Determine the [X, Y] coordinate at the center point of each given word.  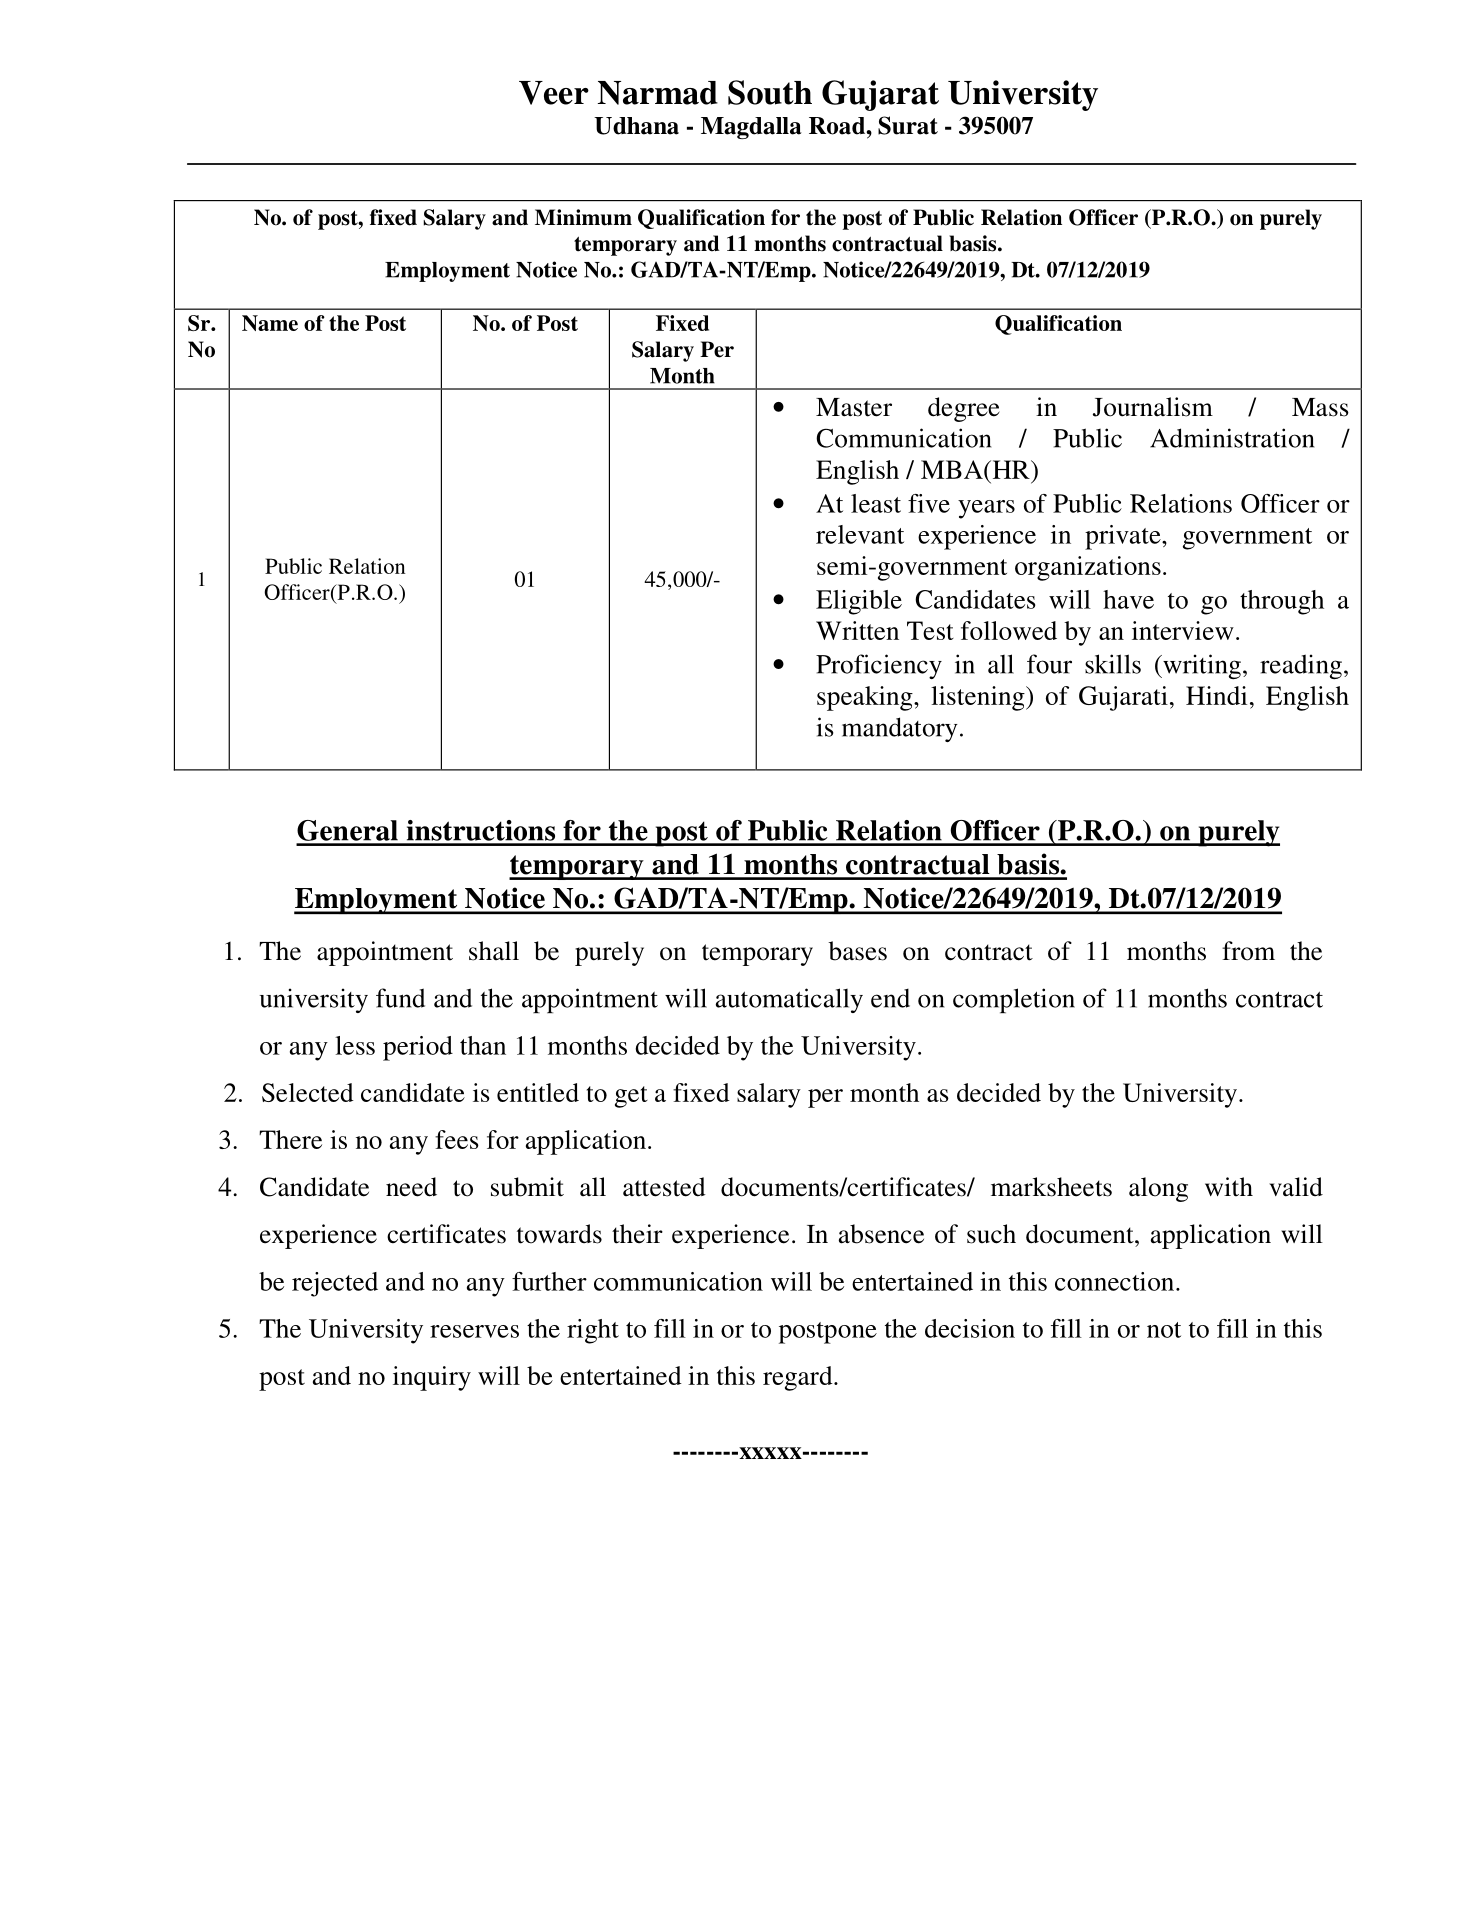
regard [799, 1378]
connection [1116, 1281]
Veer [554, 93]
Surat [908, 125]
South [770, 92]
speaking [866, 698]
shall [494, 951]
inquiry [432, 1378]
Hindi [1216, 695]
